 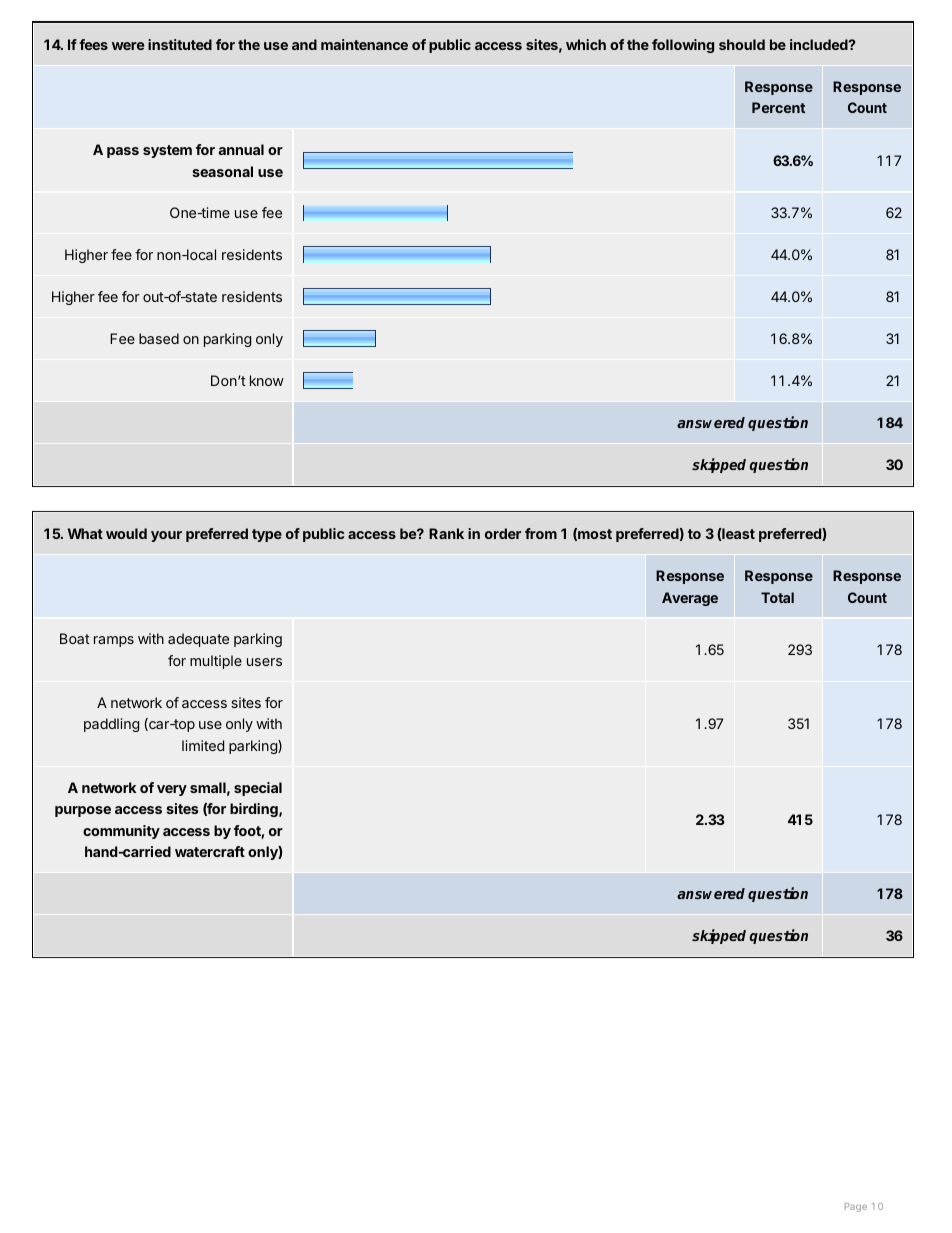 I want to click on from, so click(x=541, y=533).
